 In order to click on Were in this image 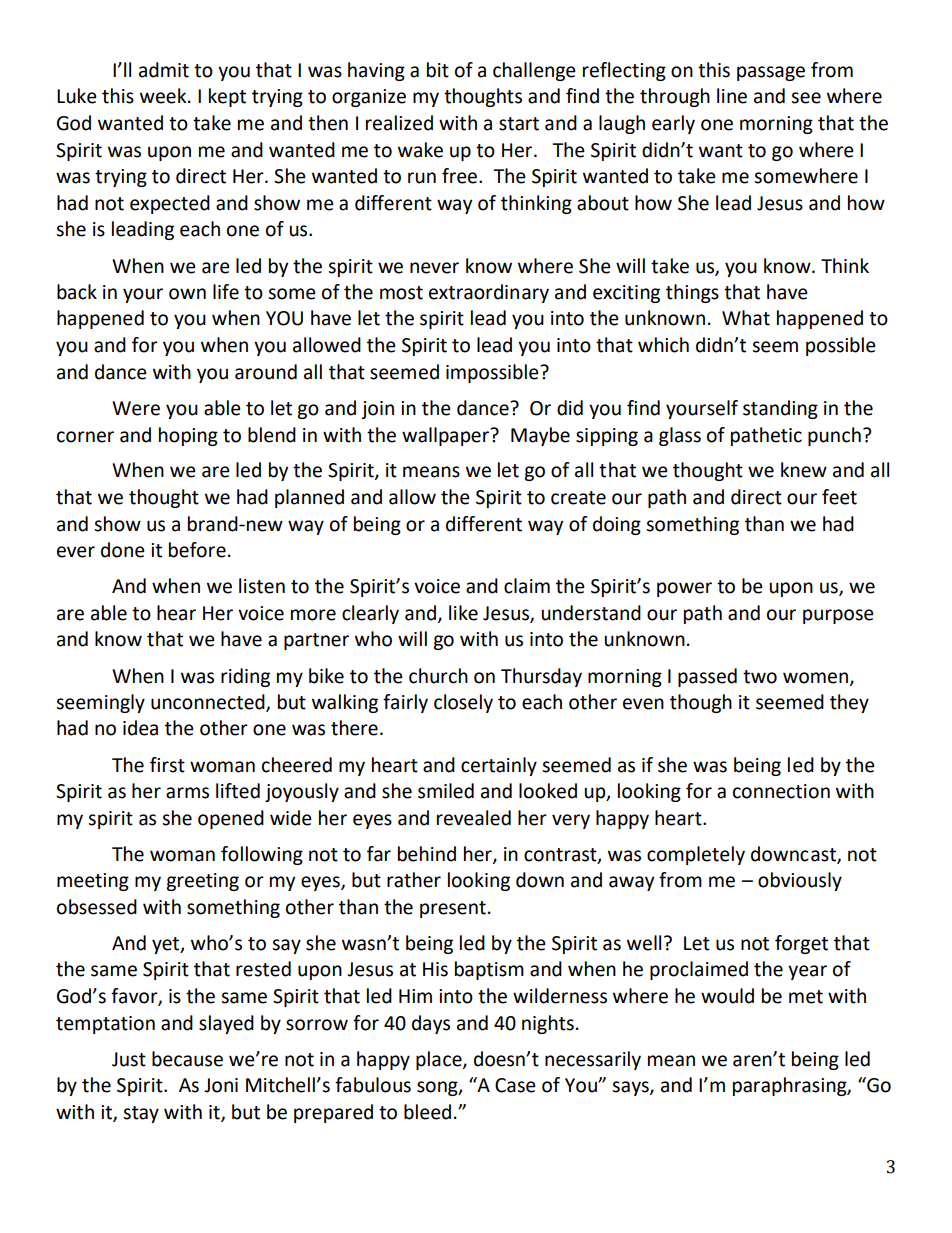, I will do `click(136, 408)`.
